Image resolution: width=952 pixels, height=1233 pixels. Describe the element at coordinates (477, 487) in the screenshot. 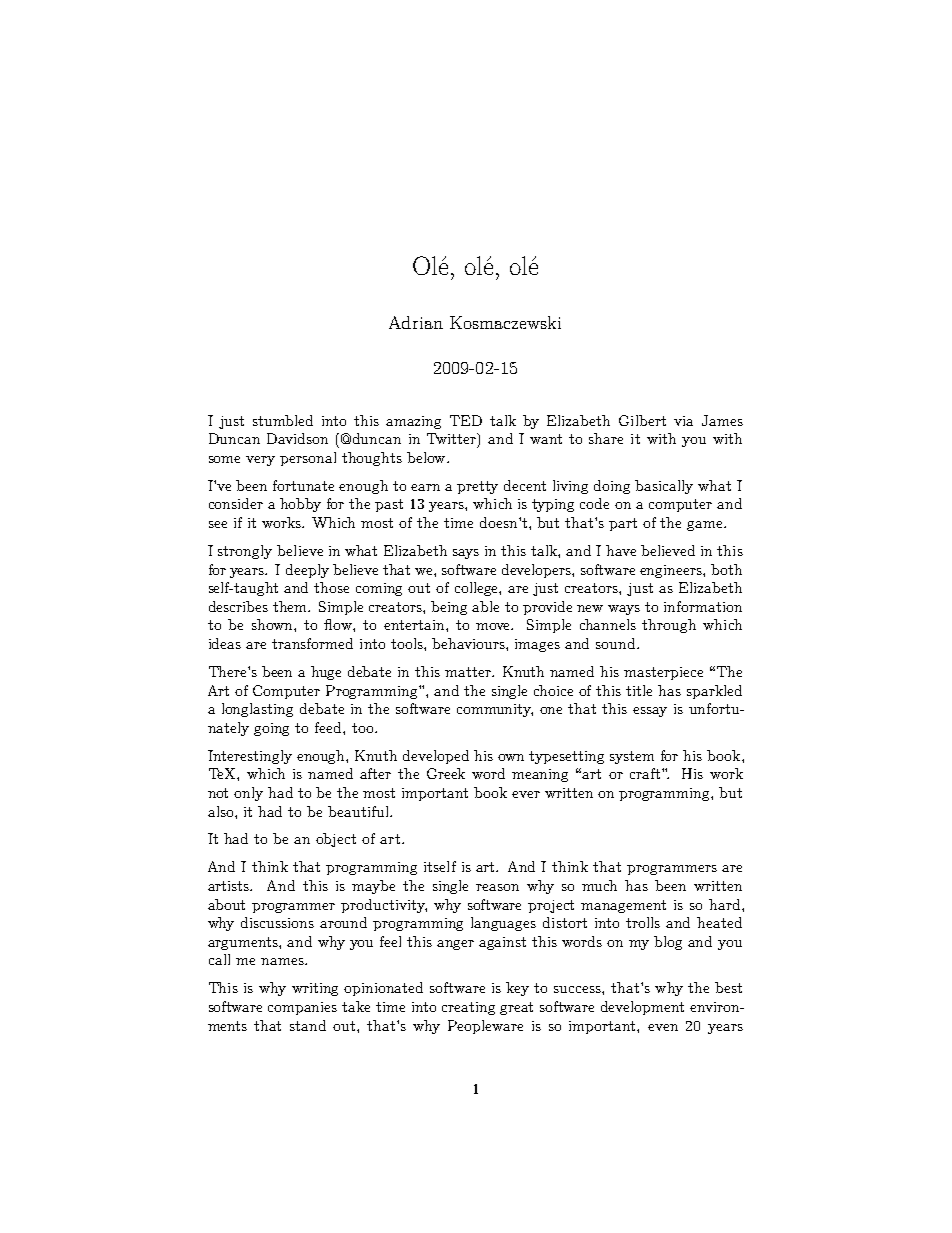

I see `pretty` at that location.
